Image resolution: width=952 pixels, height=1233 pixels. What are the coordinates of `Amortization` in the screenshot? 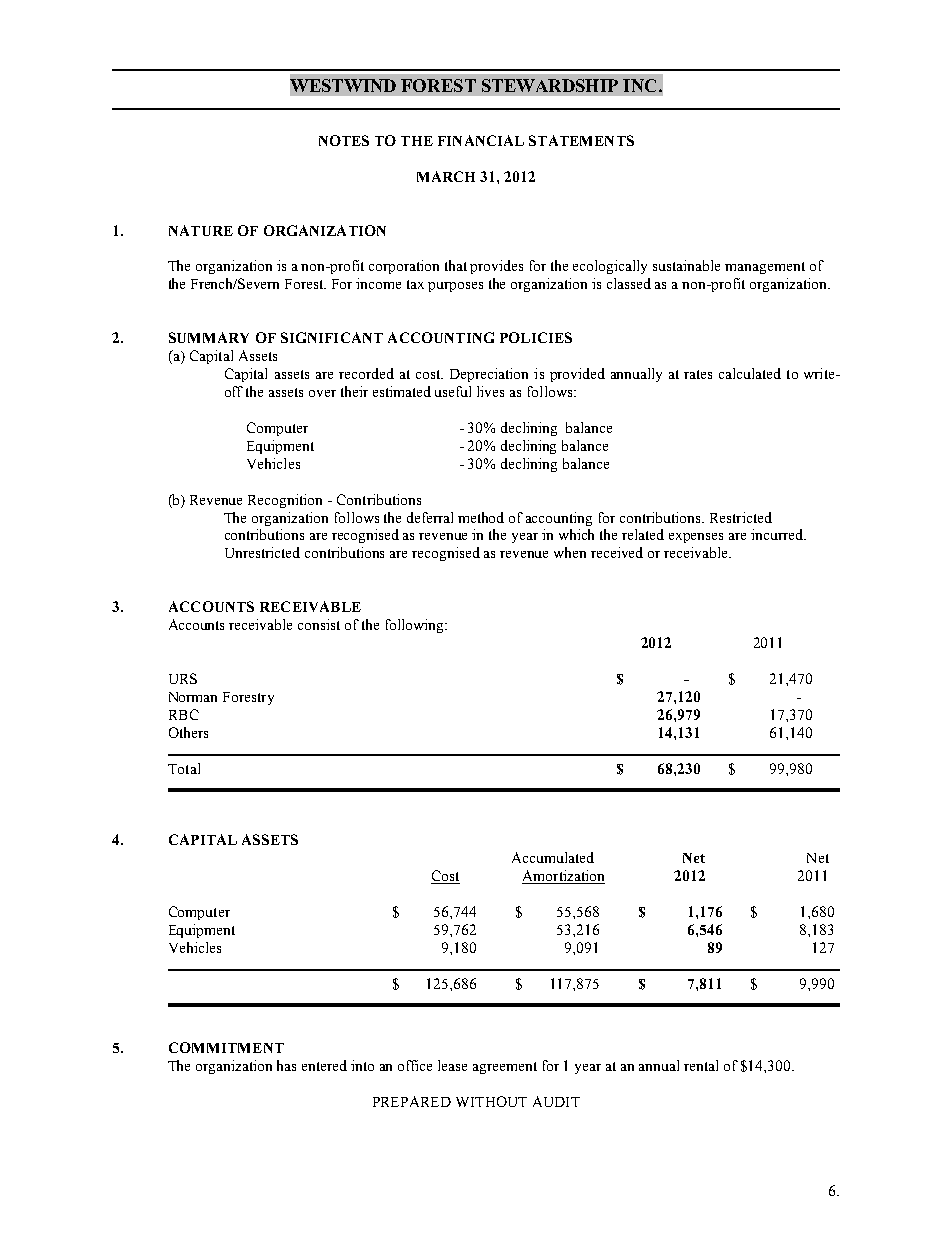 It's located at (563, 877).
